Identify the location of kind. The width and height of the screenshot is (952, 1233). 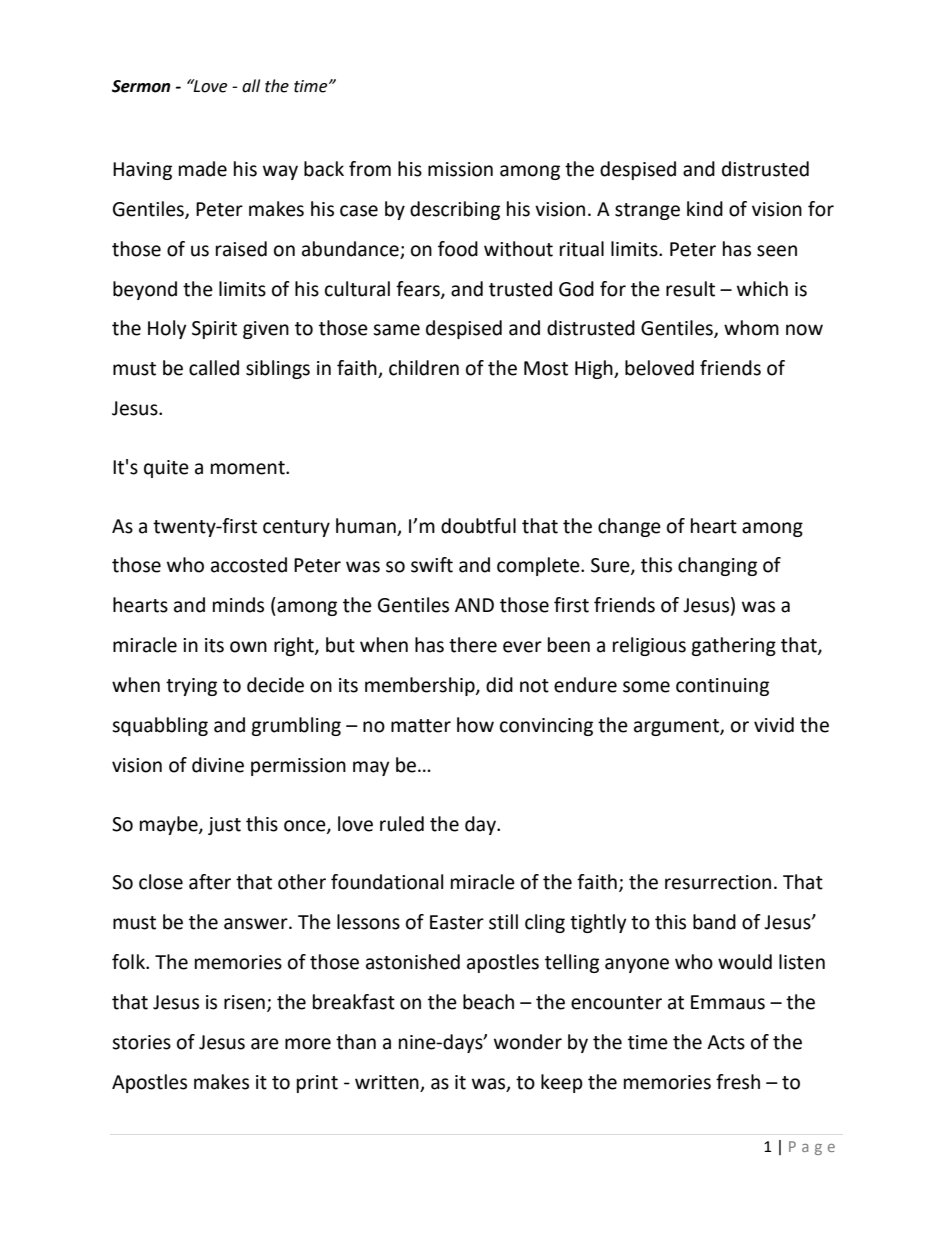
(705, 209).
